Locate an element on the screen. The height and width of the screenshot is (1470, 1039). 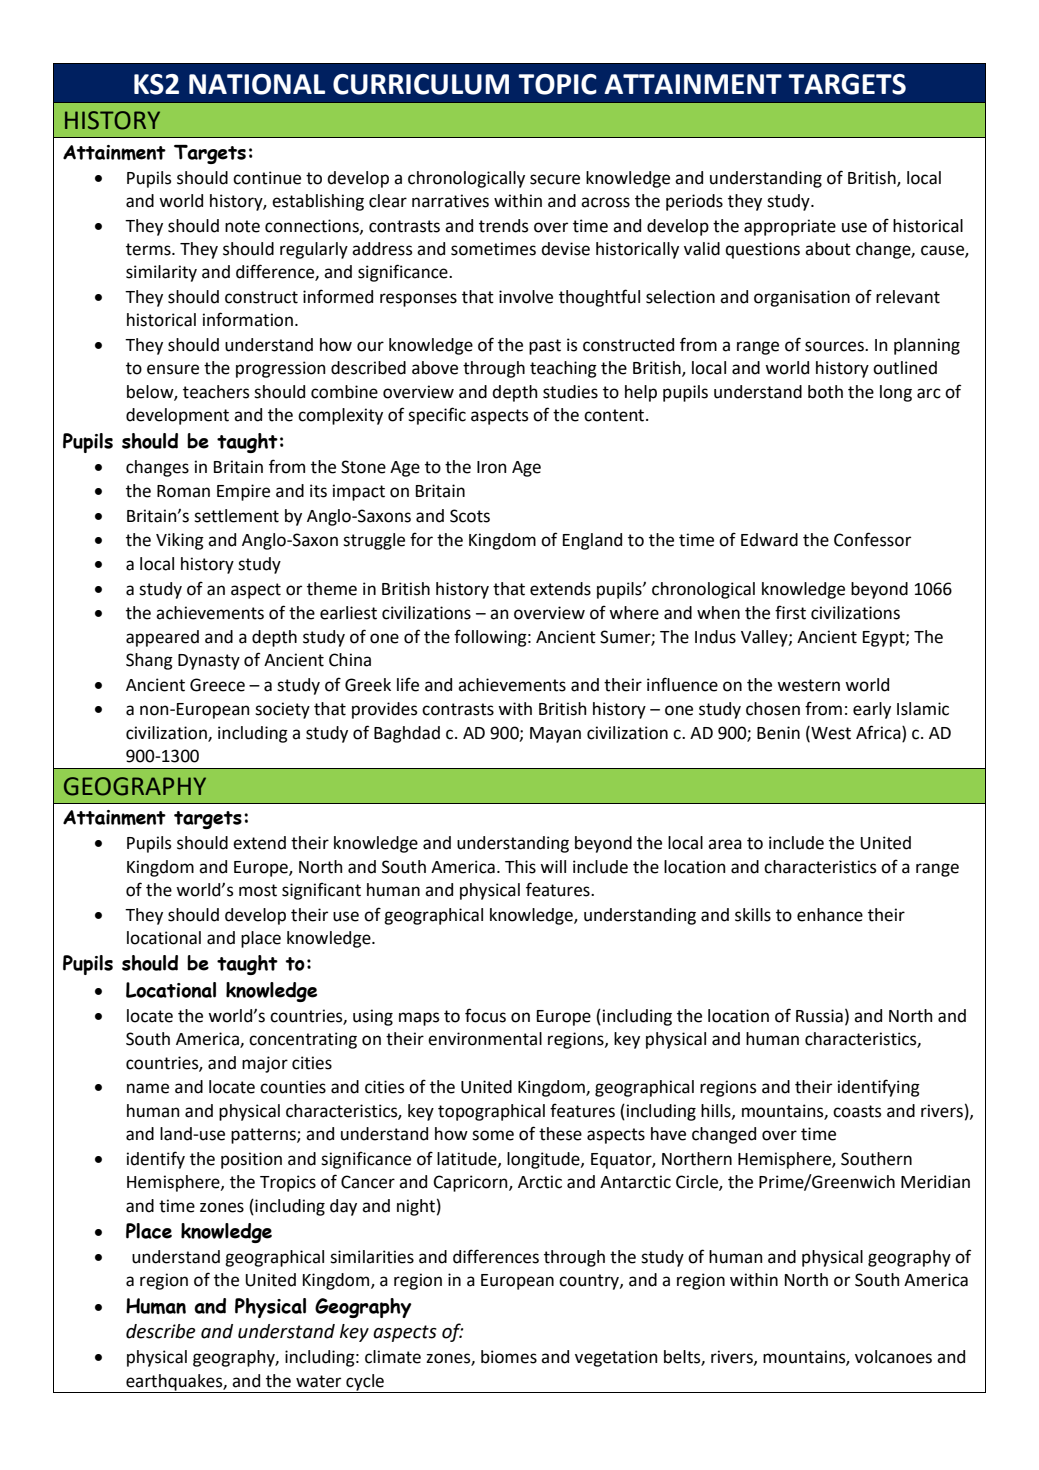
teachers is located at coordinates (216, 392).
